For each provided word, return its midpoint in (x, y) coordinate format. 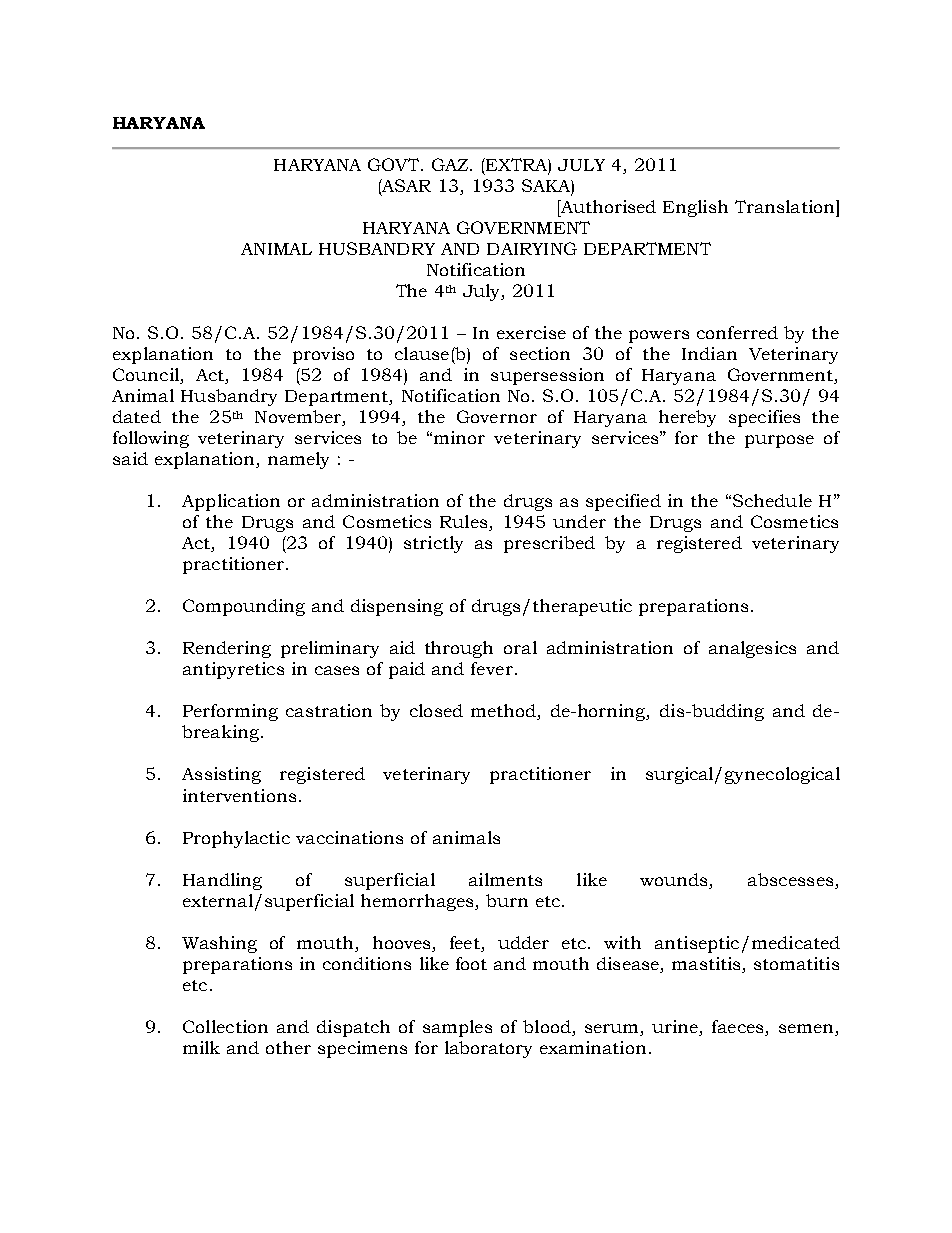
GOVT (395, 164)
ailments (505, 879)
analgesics (752, 649)
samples (457, 1028)
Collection (225, 1026)
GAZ (451, 164)
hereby (687, 418)
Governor (497, 416)
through (459, 649)
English (695, 208)
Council (147, 376)
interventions (239, 795)
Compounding (244, 607)
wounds (675, 879)
